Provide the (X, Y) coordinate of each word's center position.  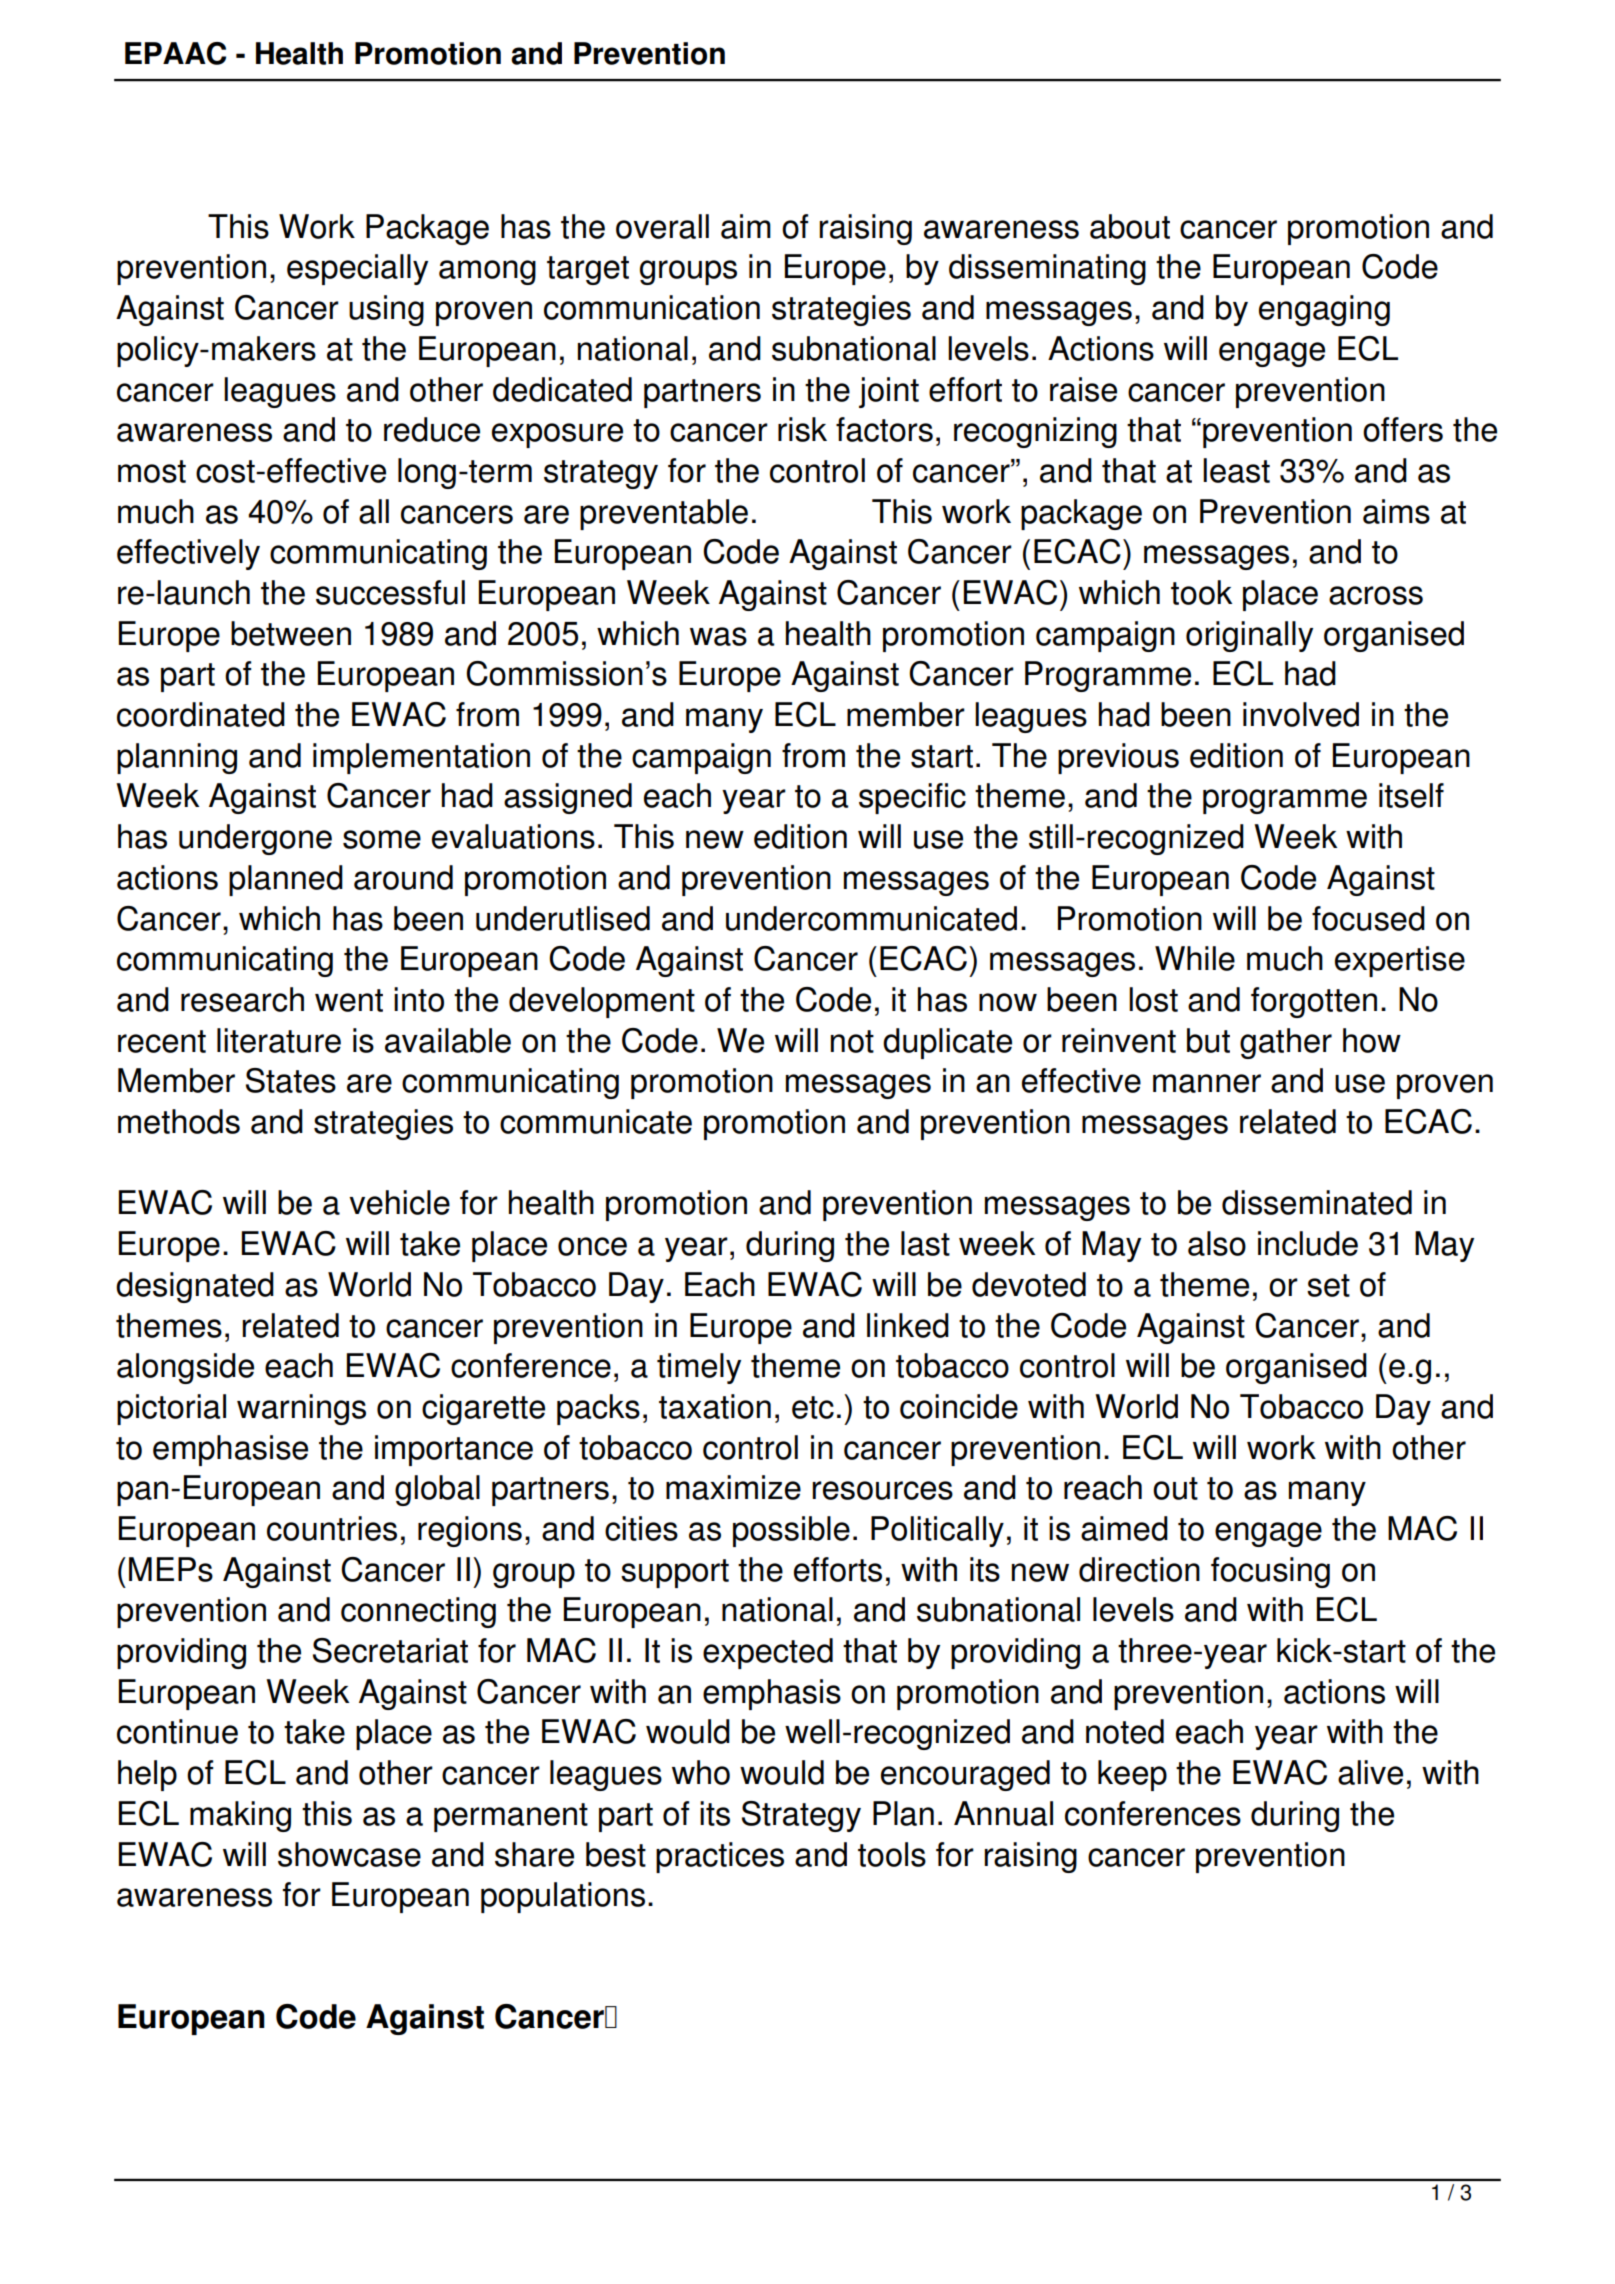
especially (357, 269)
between (291, 633)
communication (652, 307)
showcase (349, 1854)
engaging (1324, 310)
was (718, 636)
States (291, 1080)
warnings (301, 1409)
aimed (1124, 1528)
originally (1249, 636)
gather (1286, 1043)
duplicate (947, 1043)
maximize (733, 1487)
